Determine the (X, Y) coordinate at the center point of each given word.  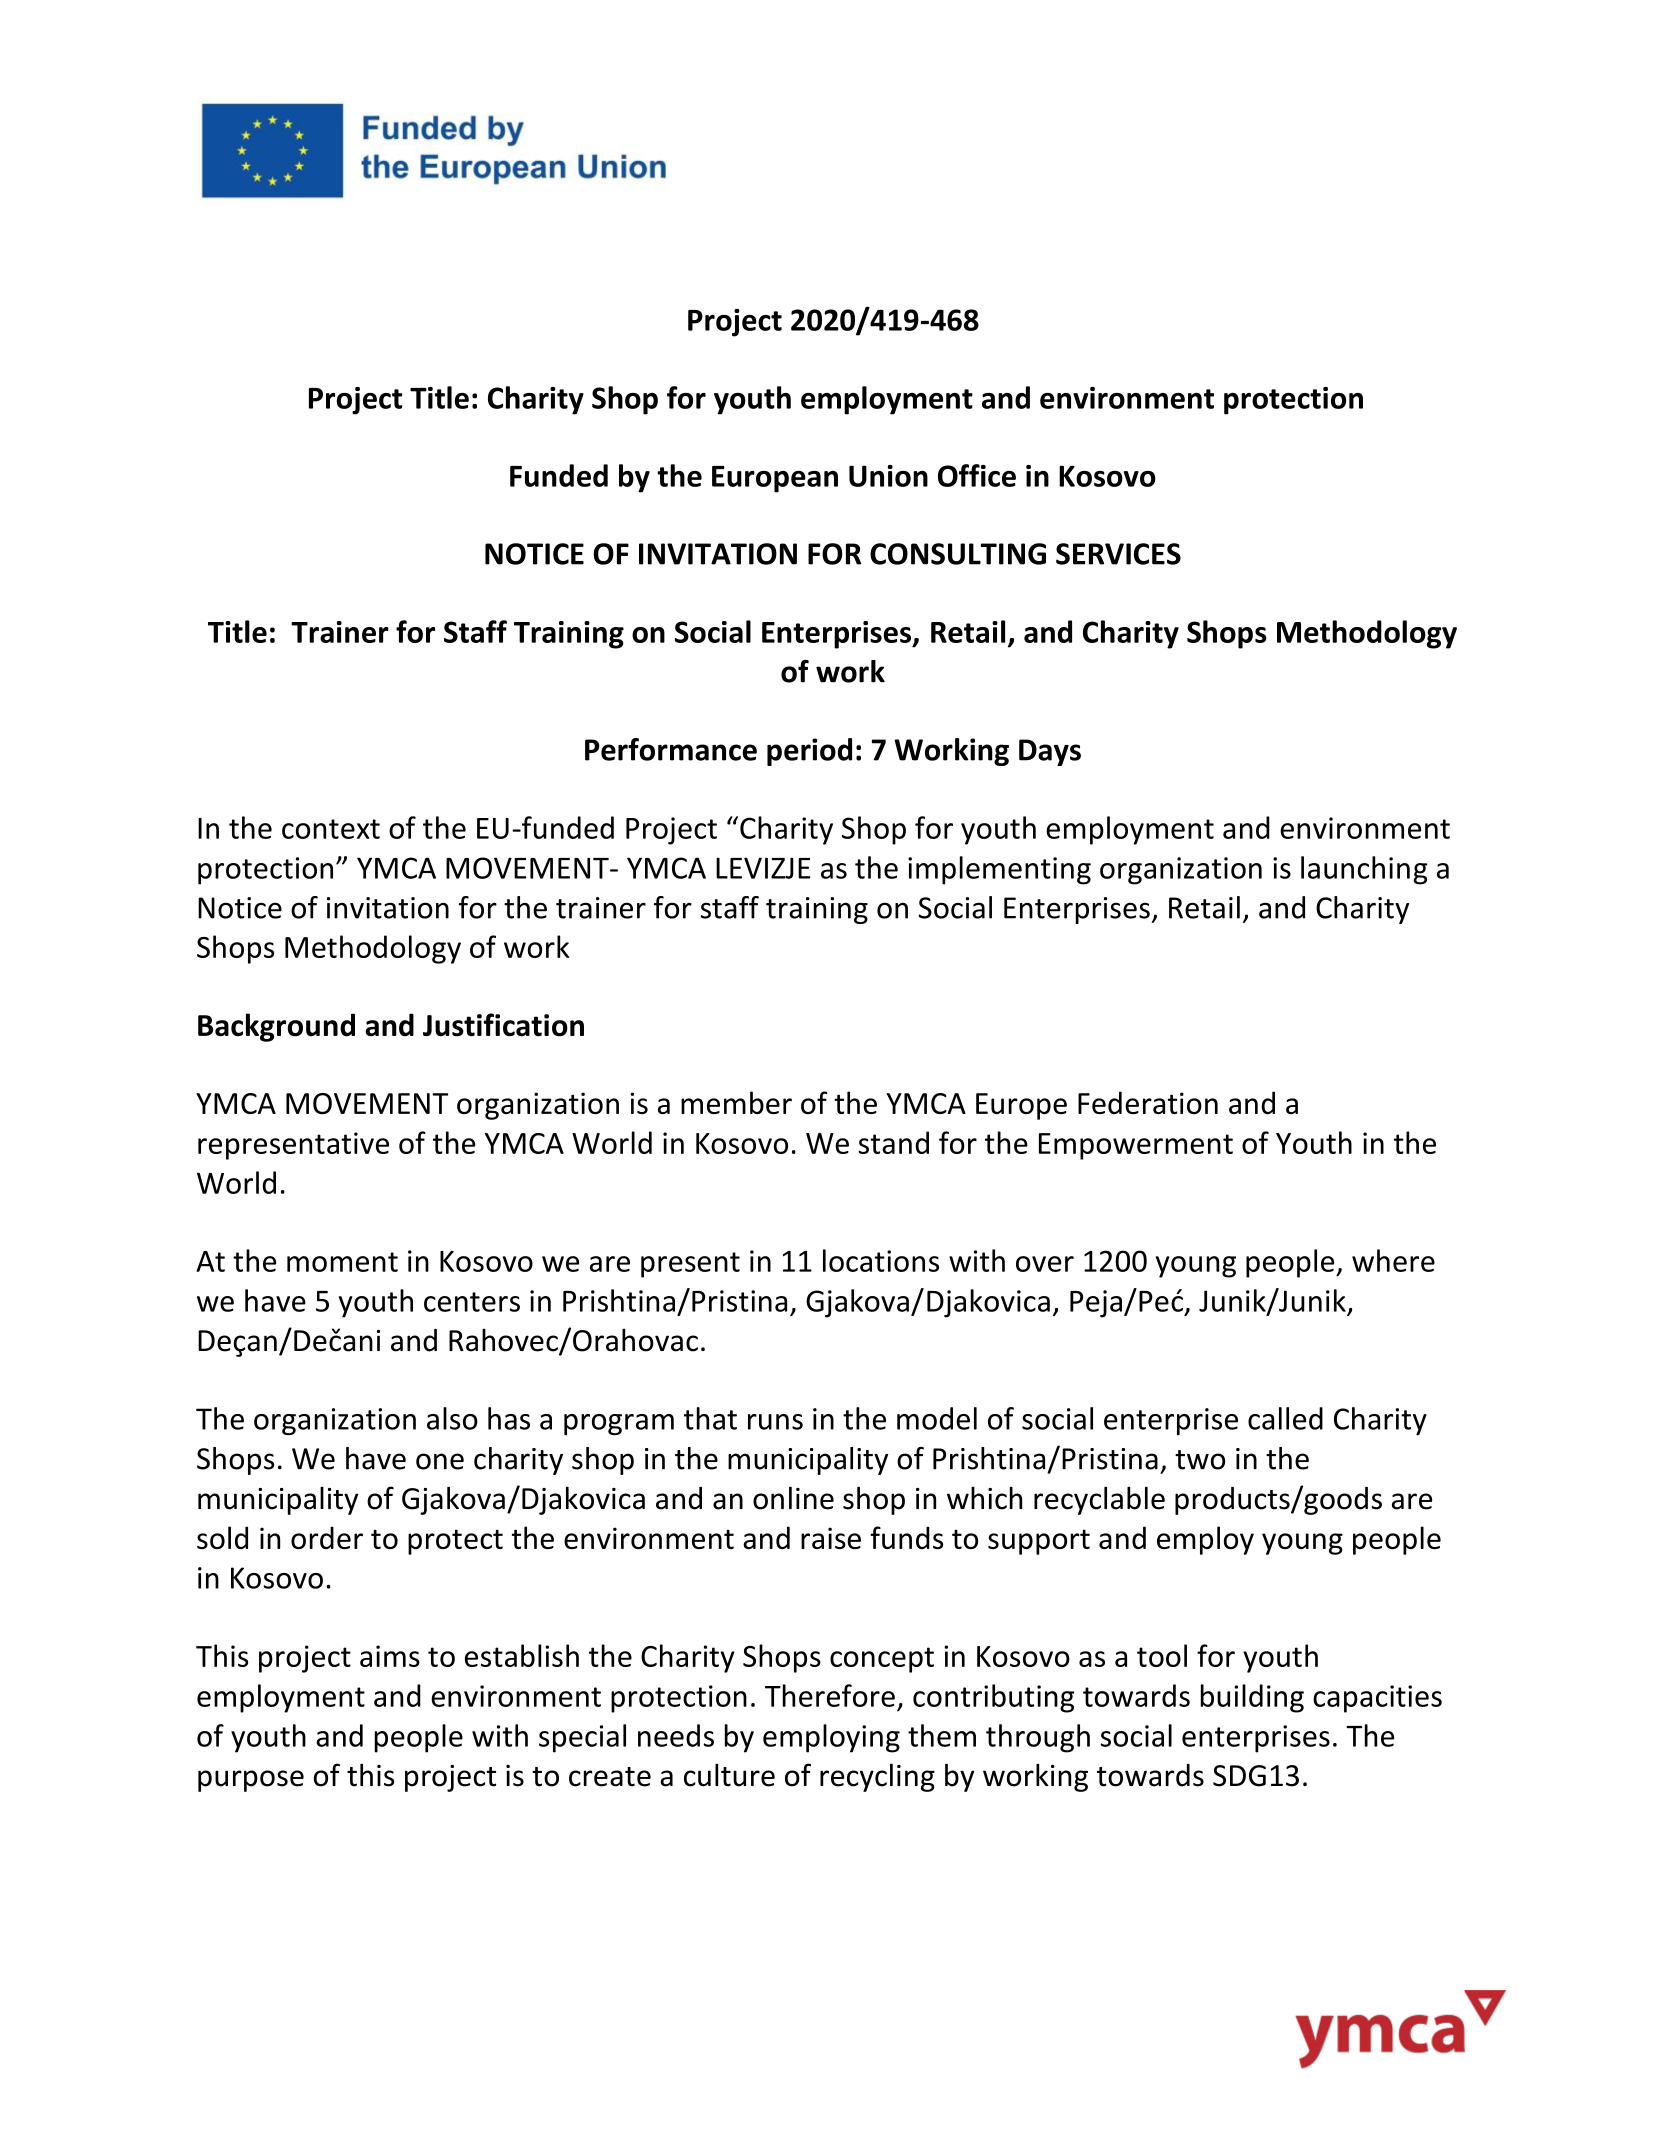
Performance (671, 749)
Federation (1148, 1102)
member (736, 1102)
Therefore (830, 1695)
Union (888, 476)
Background (276, 1027)
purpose (251, 1781)
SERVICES (1118, 554)
